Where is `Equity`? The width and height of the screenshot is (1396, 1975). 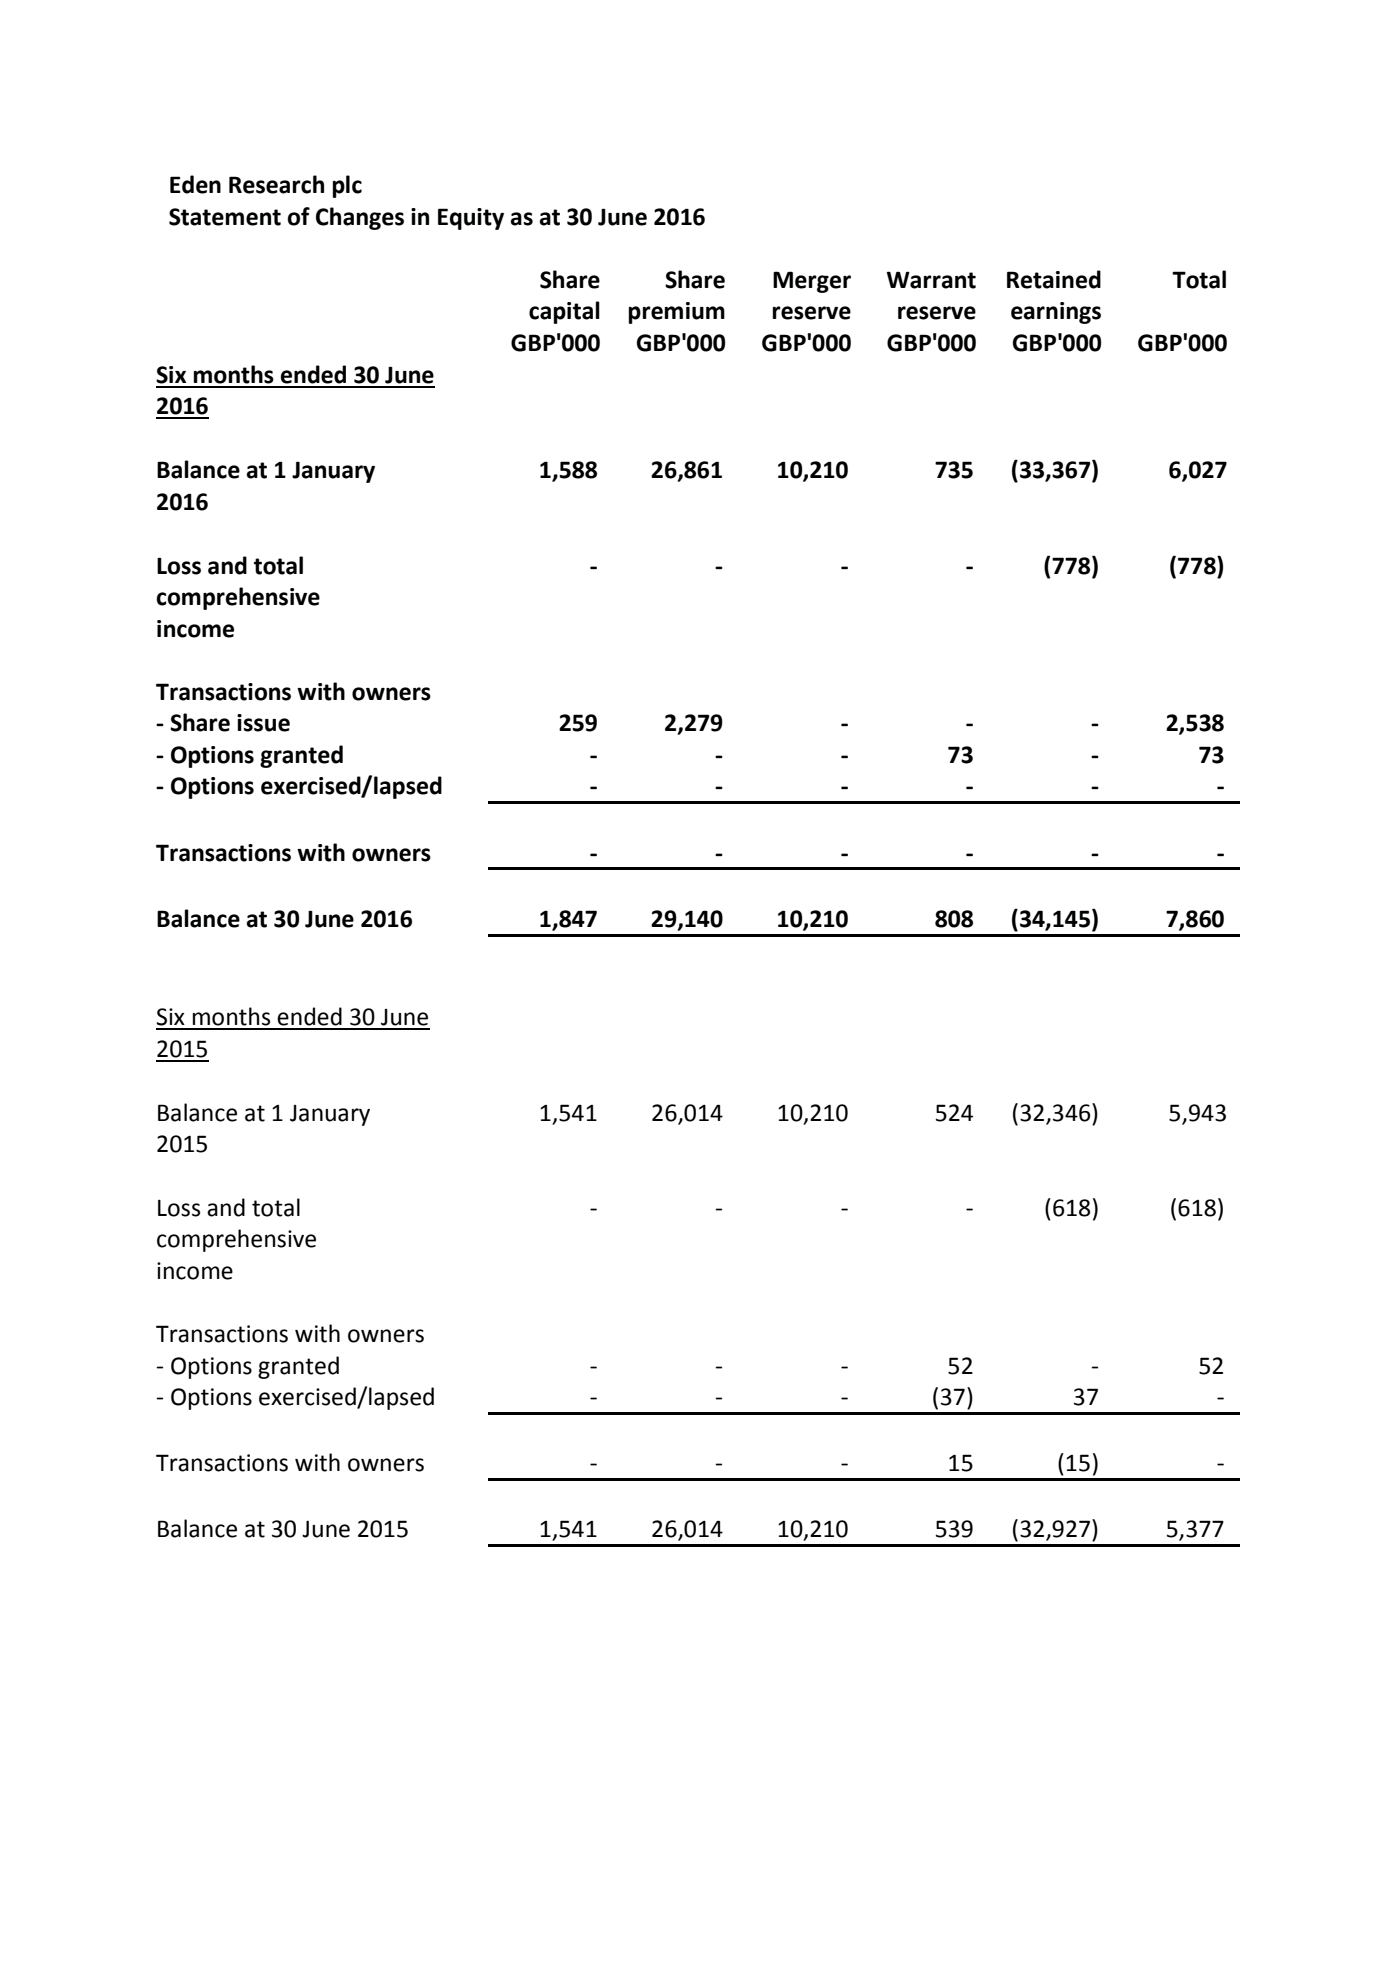
Equity is located at coordinates (471, 219).
